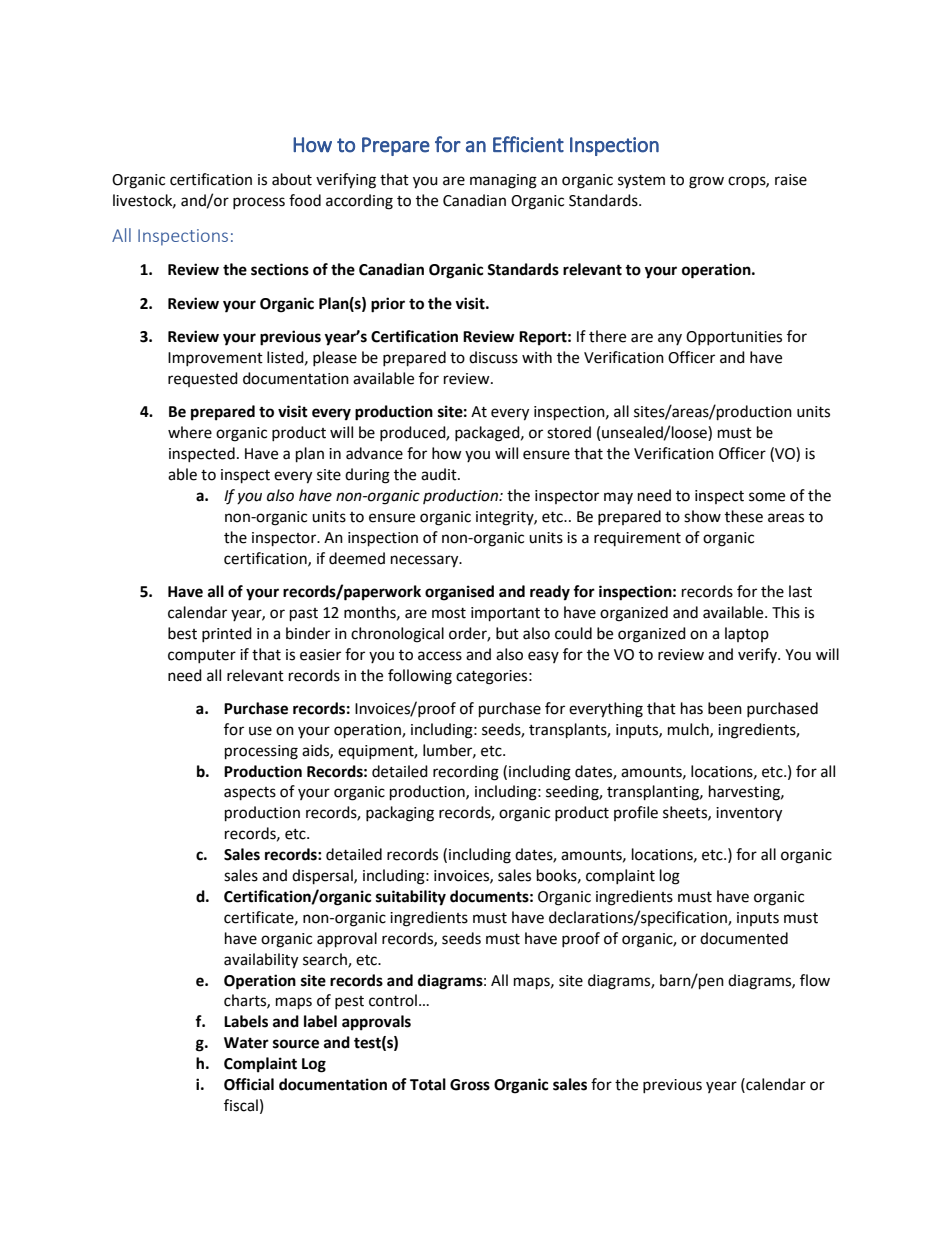 The height and width of the document is (1233, 952). Describe the element at coordinates (249, 1084) in the document. I see `Official` at that location.
